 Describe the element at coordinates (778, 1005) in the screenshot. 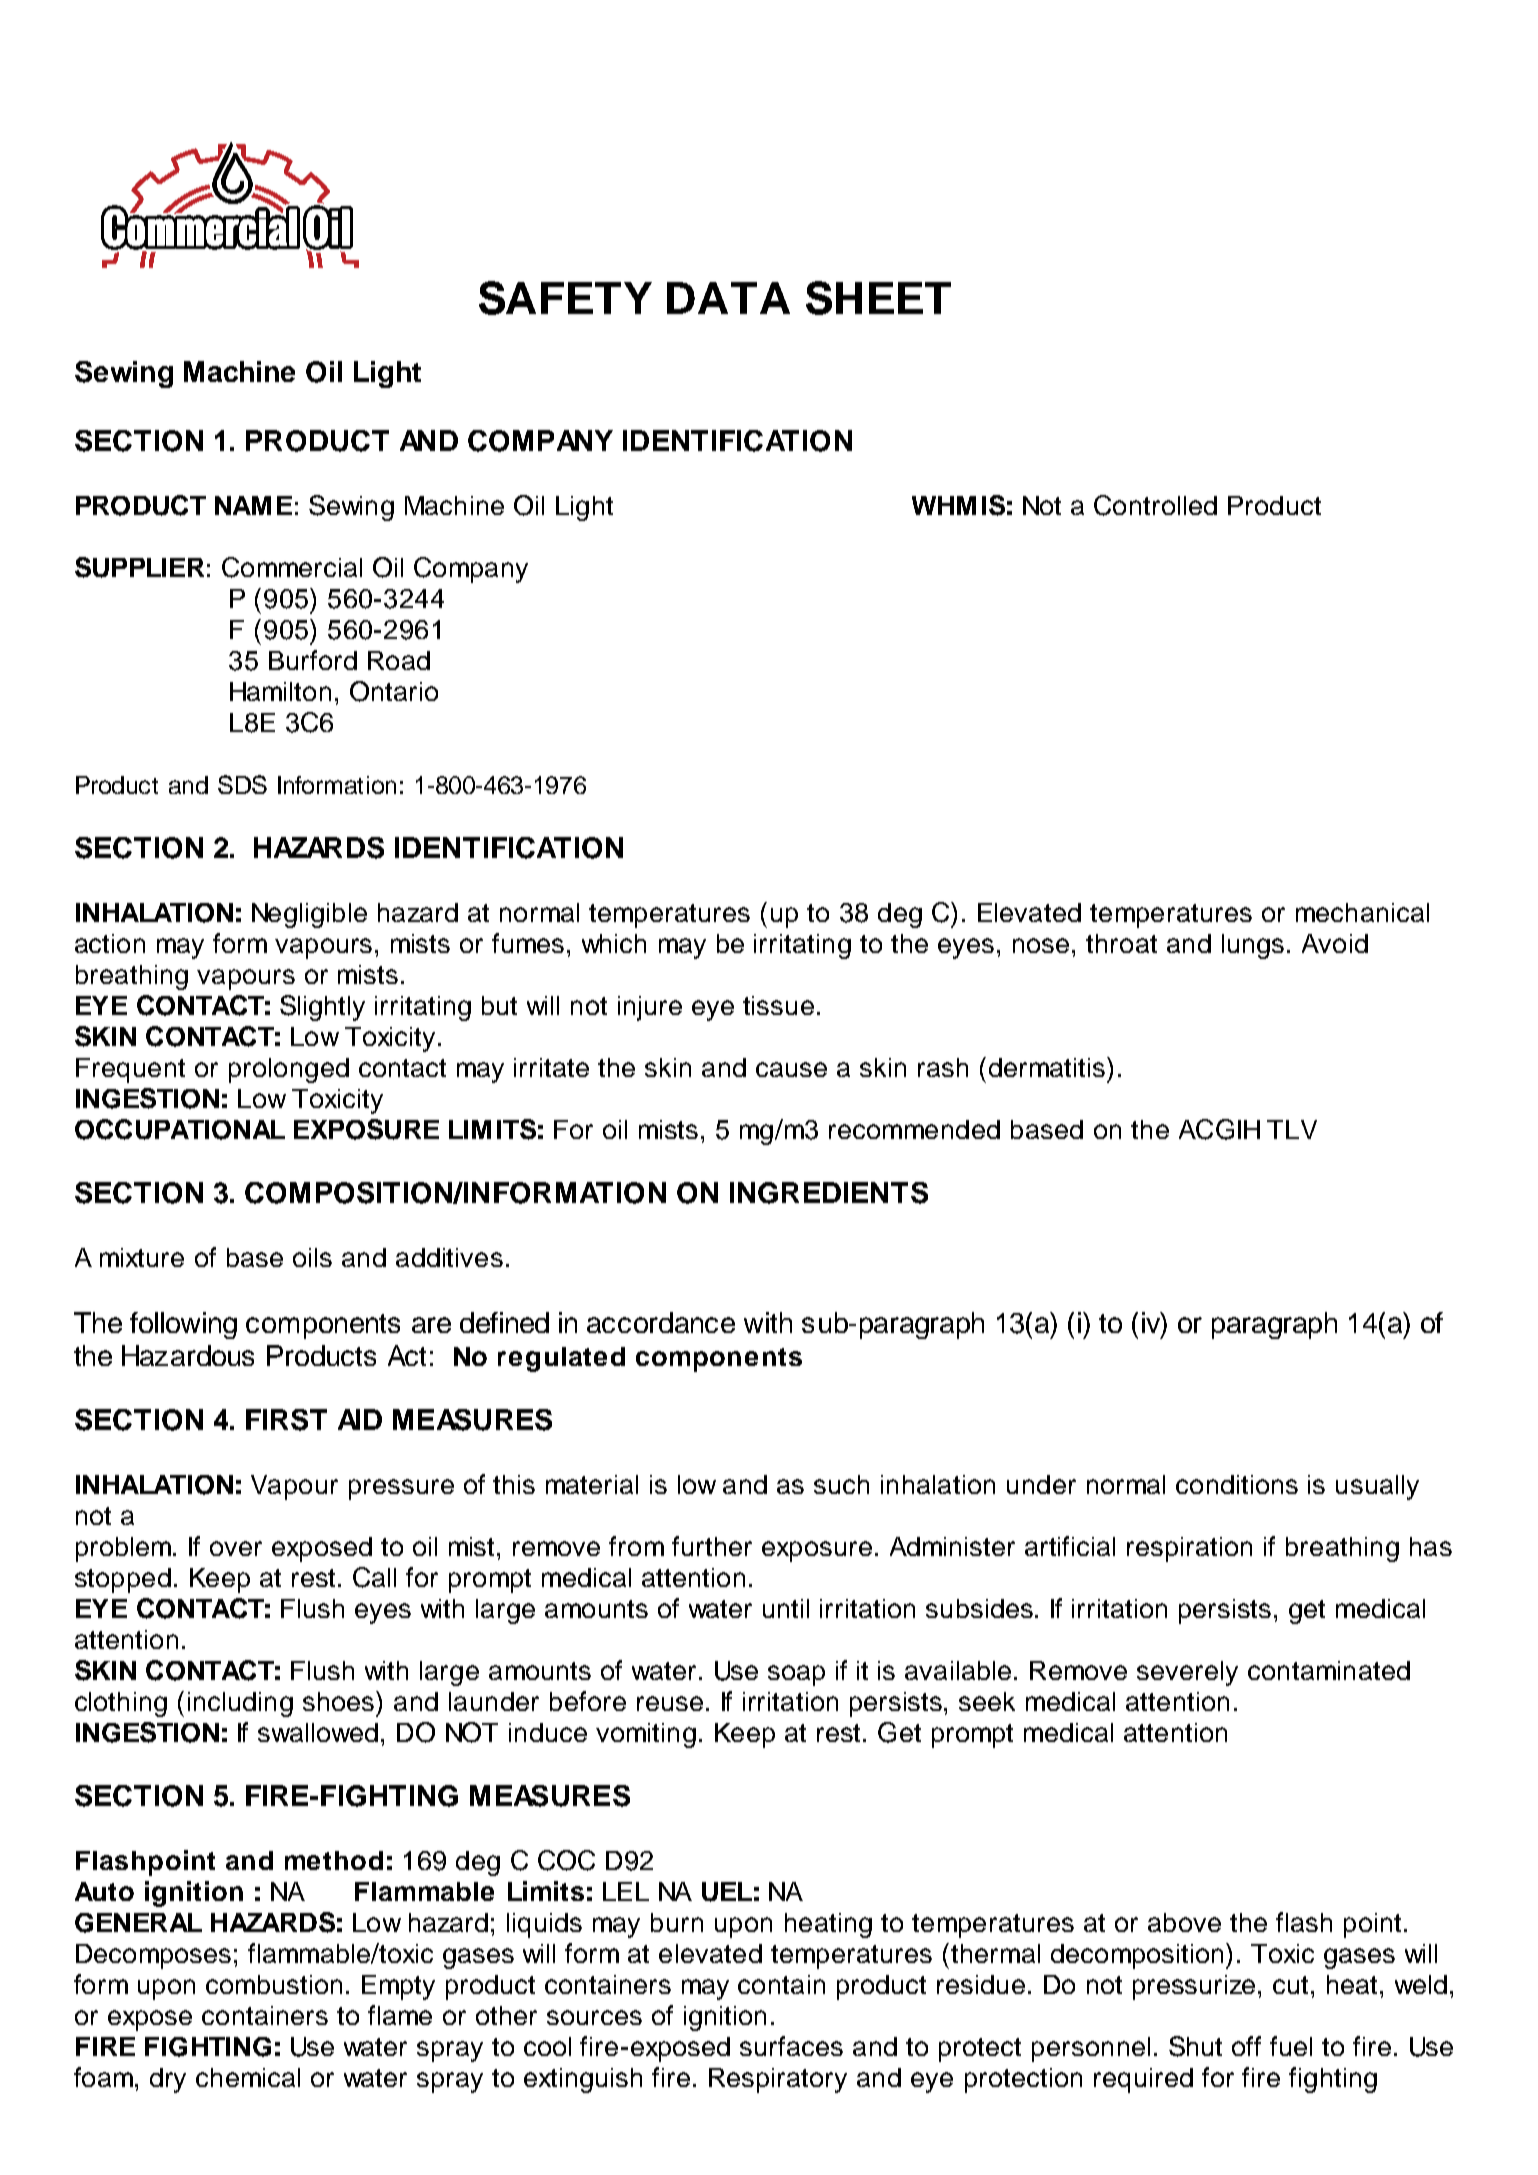

I see `tissue` at that location.
